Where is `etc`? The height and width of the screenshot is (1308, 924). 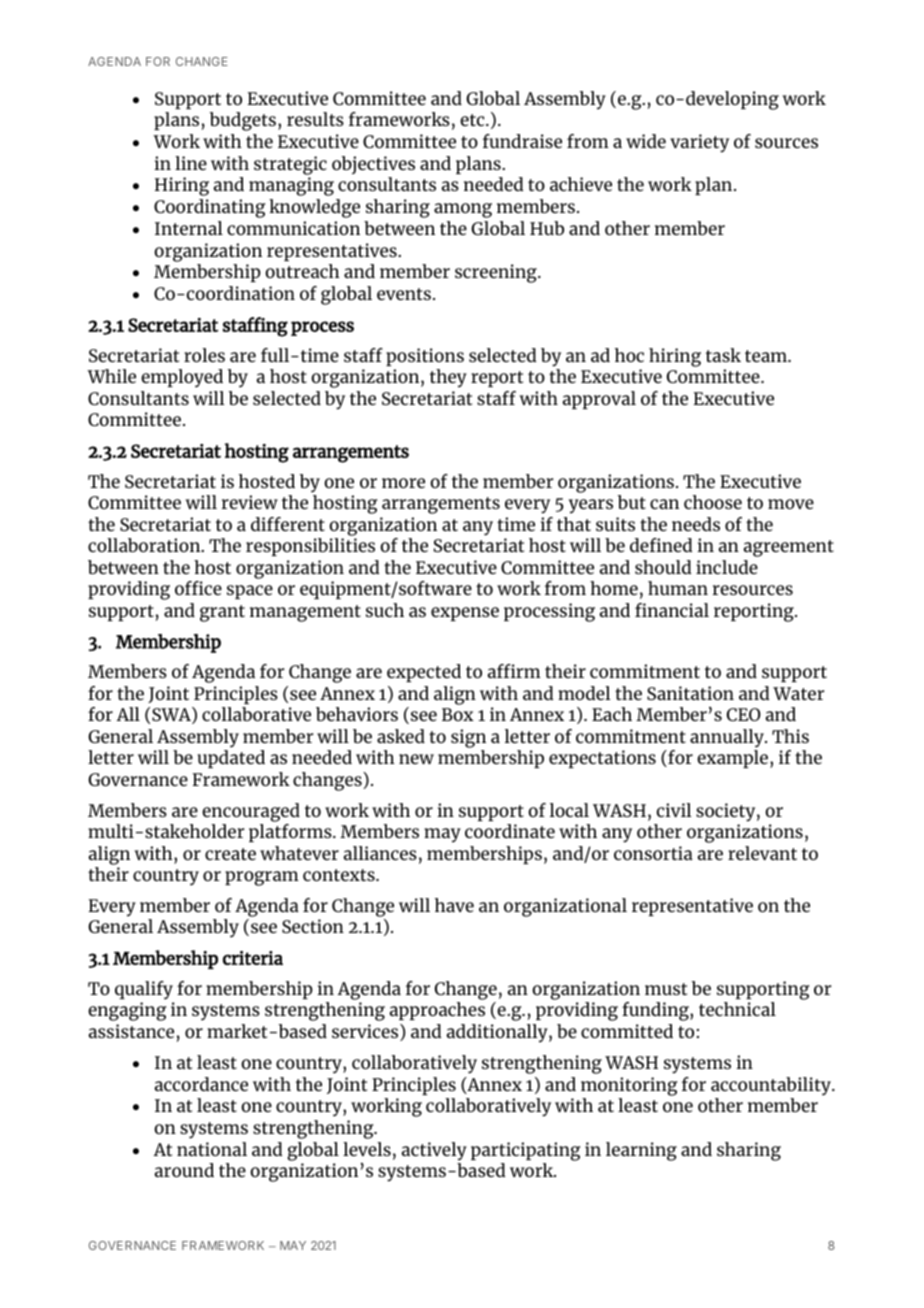 etc is located at coordinates (473, 120).
